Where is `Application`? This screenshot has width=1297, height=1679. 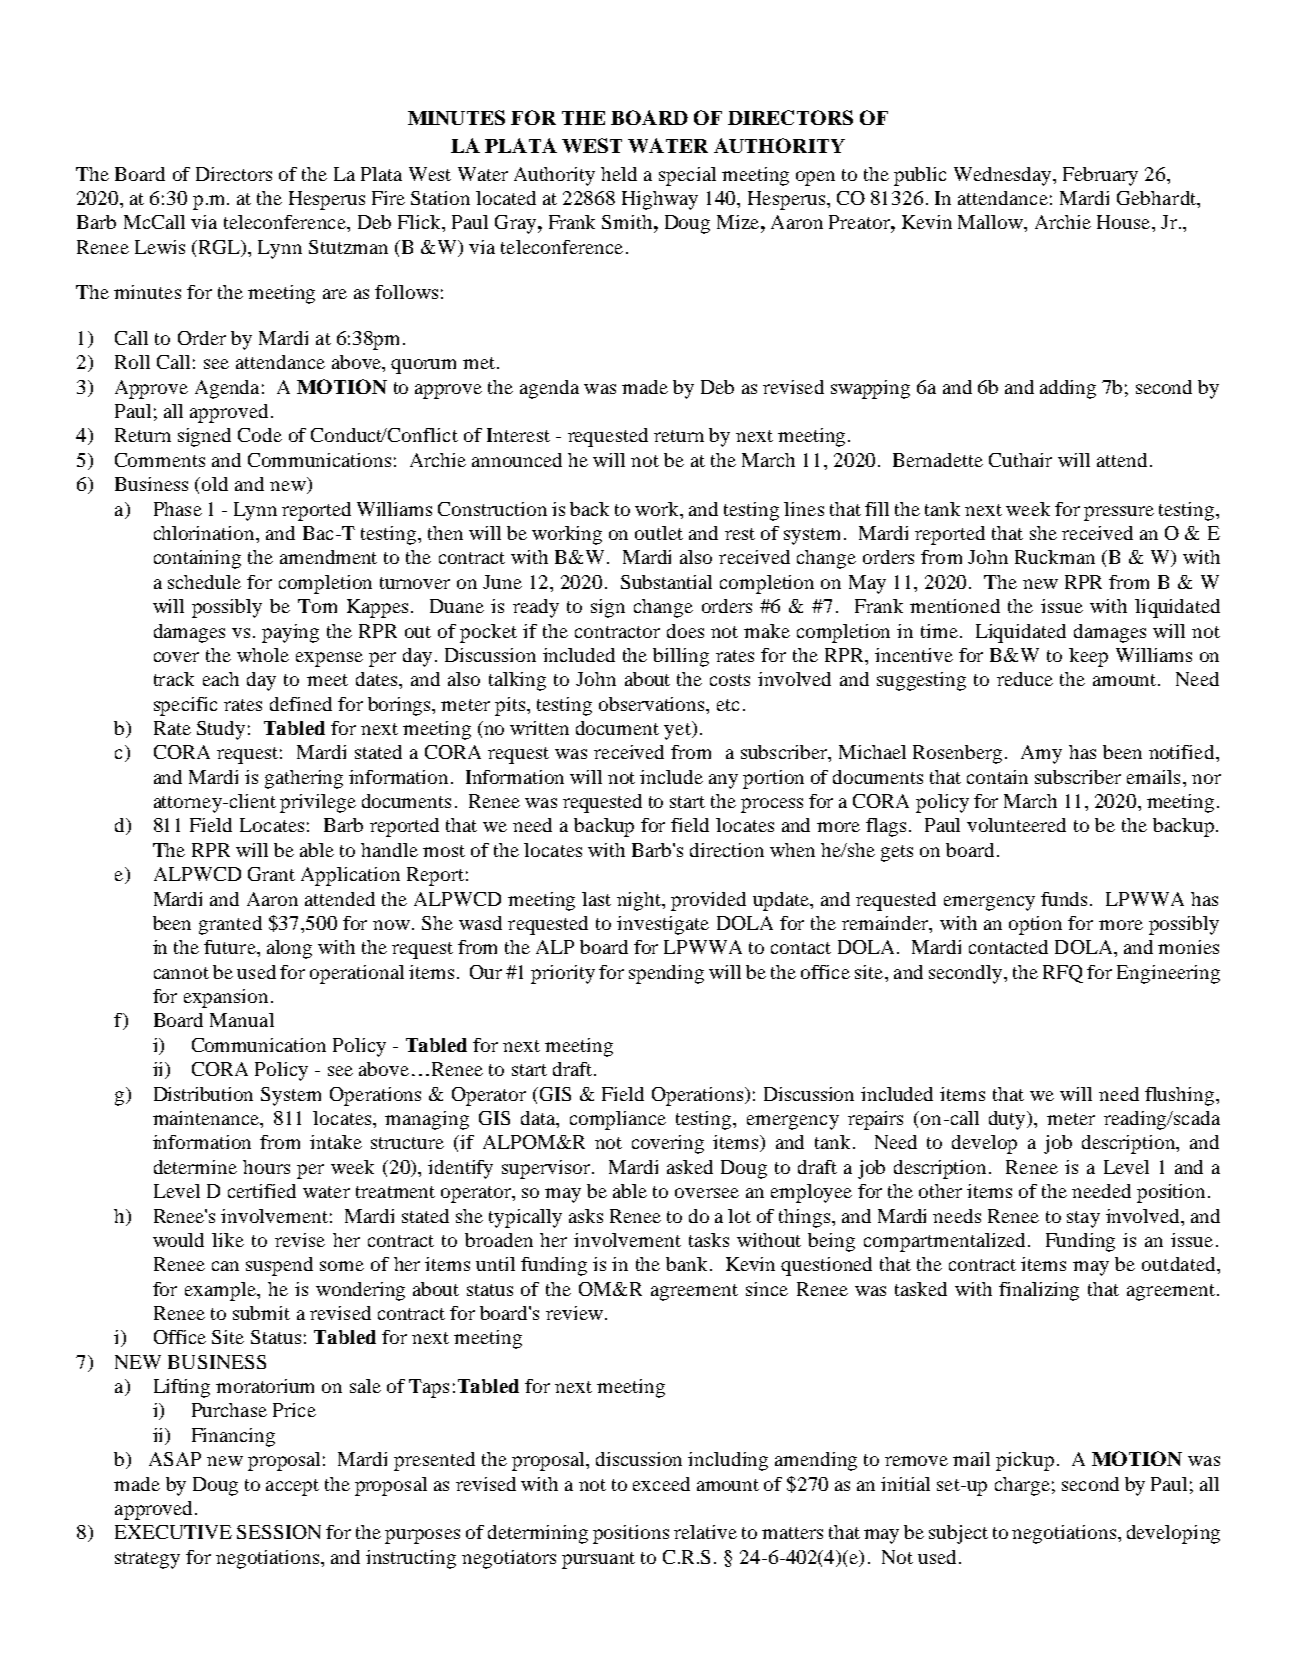
Application is located at coordinates (350, 876).
